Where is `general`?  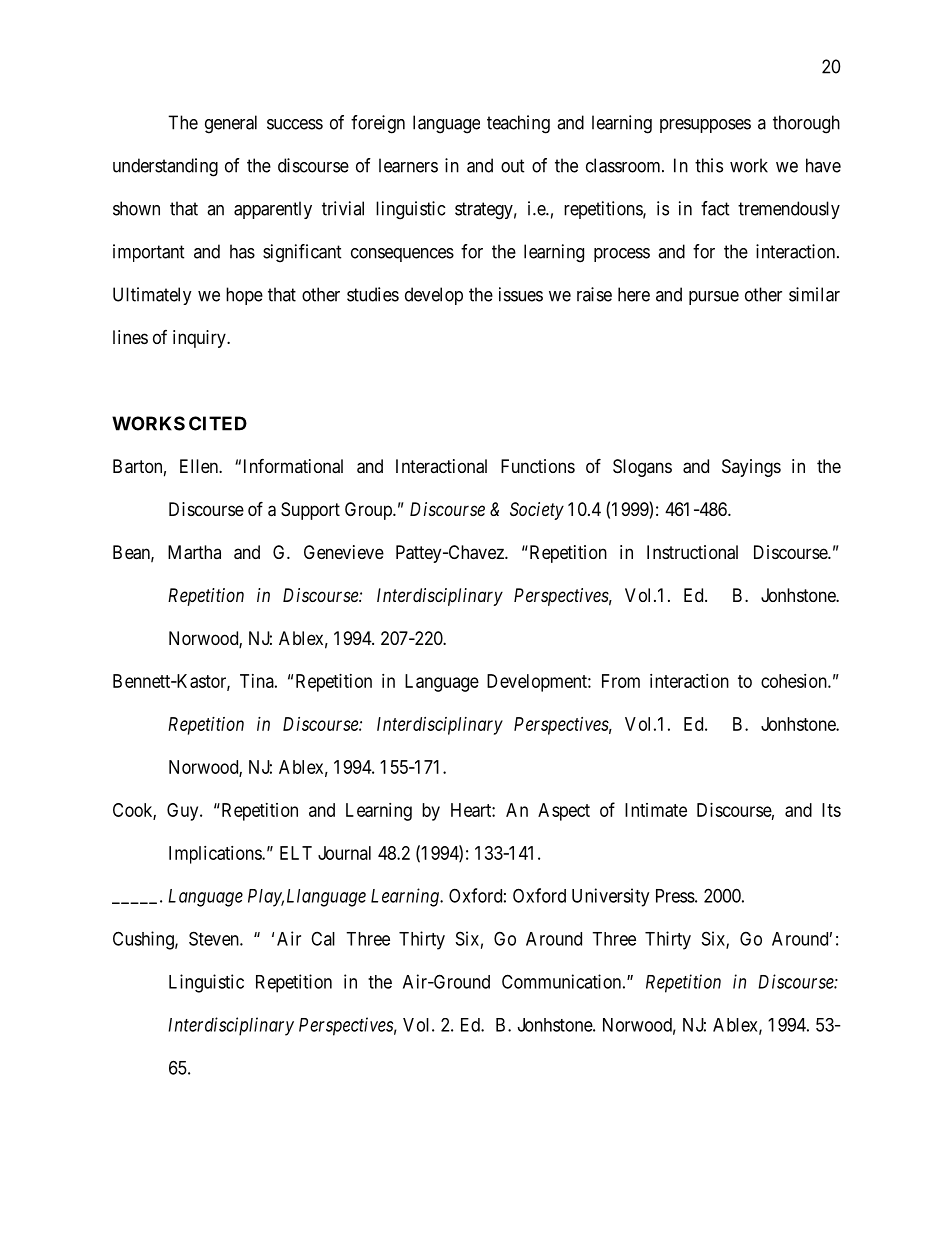
general is located at coordinates (231, 124).
